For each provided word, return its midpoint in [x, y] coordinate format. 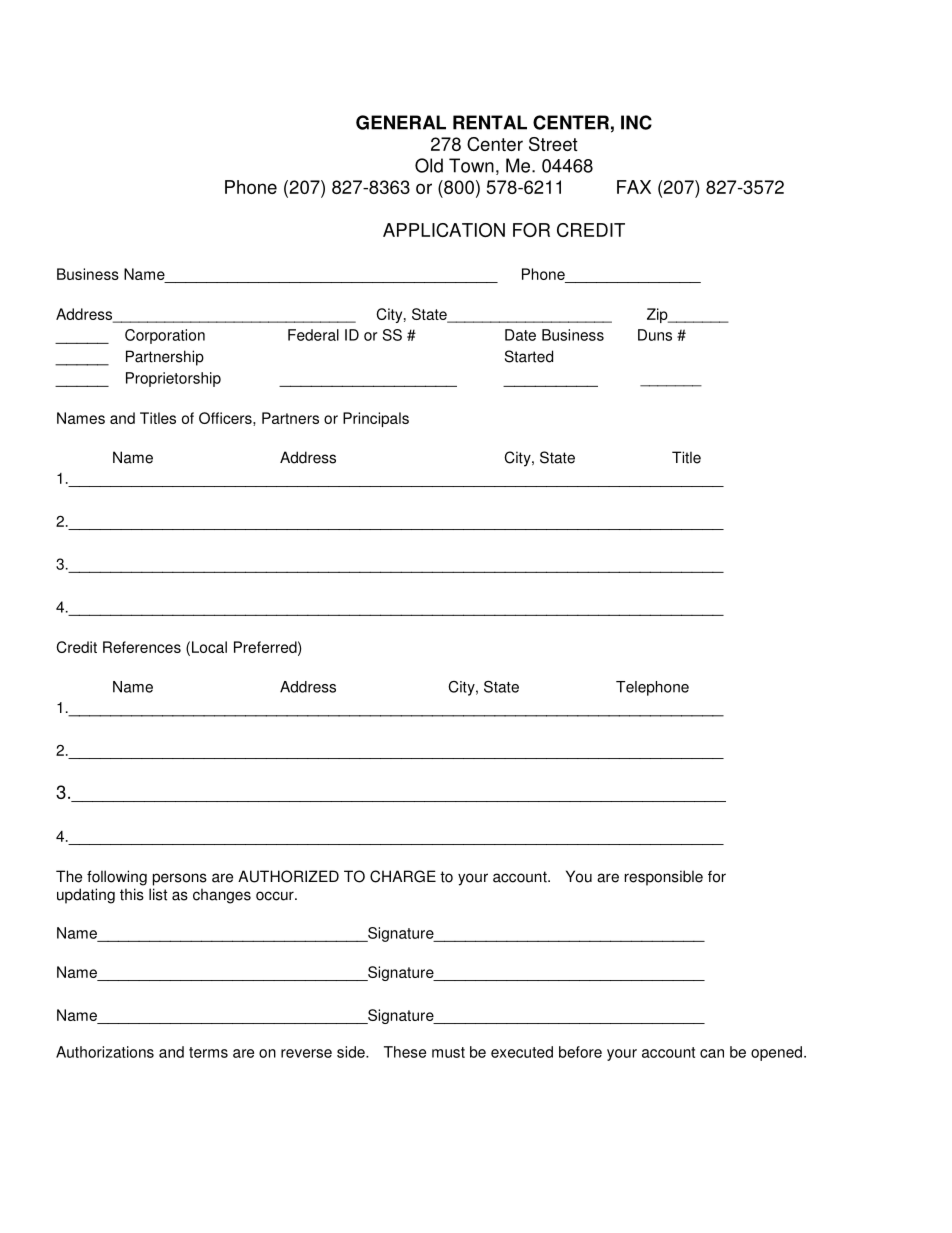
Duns [655, 335]
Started [529, 356]
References [142, 647]
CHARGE [403, 876]
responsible [664, 878]
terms [208, 1052]
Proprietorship [173, 379]
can [712, 1053]
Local [209, 647]
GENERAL [401, 122]
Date [520, 335]
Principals [376, 419]
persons [180, 879]
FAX [634, 187]
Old [429, 165]
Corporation [165, 336]
